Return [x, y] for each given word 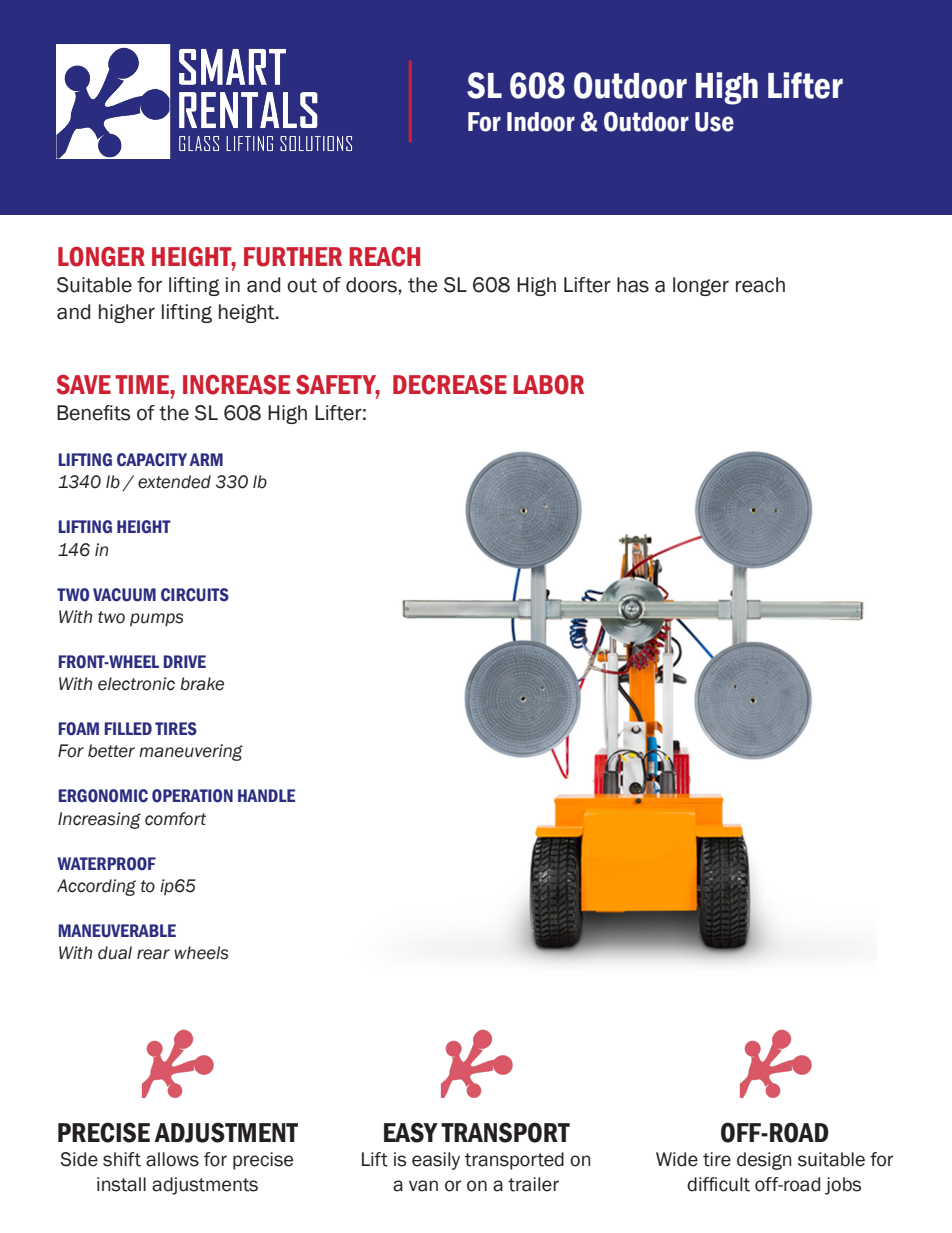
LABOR [548, 385]
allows [172, 1159]
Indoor [541, 122]
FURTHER [293, 257]
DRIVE [184, 661]
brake [202, 684]
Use [714, 122]
